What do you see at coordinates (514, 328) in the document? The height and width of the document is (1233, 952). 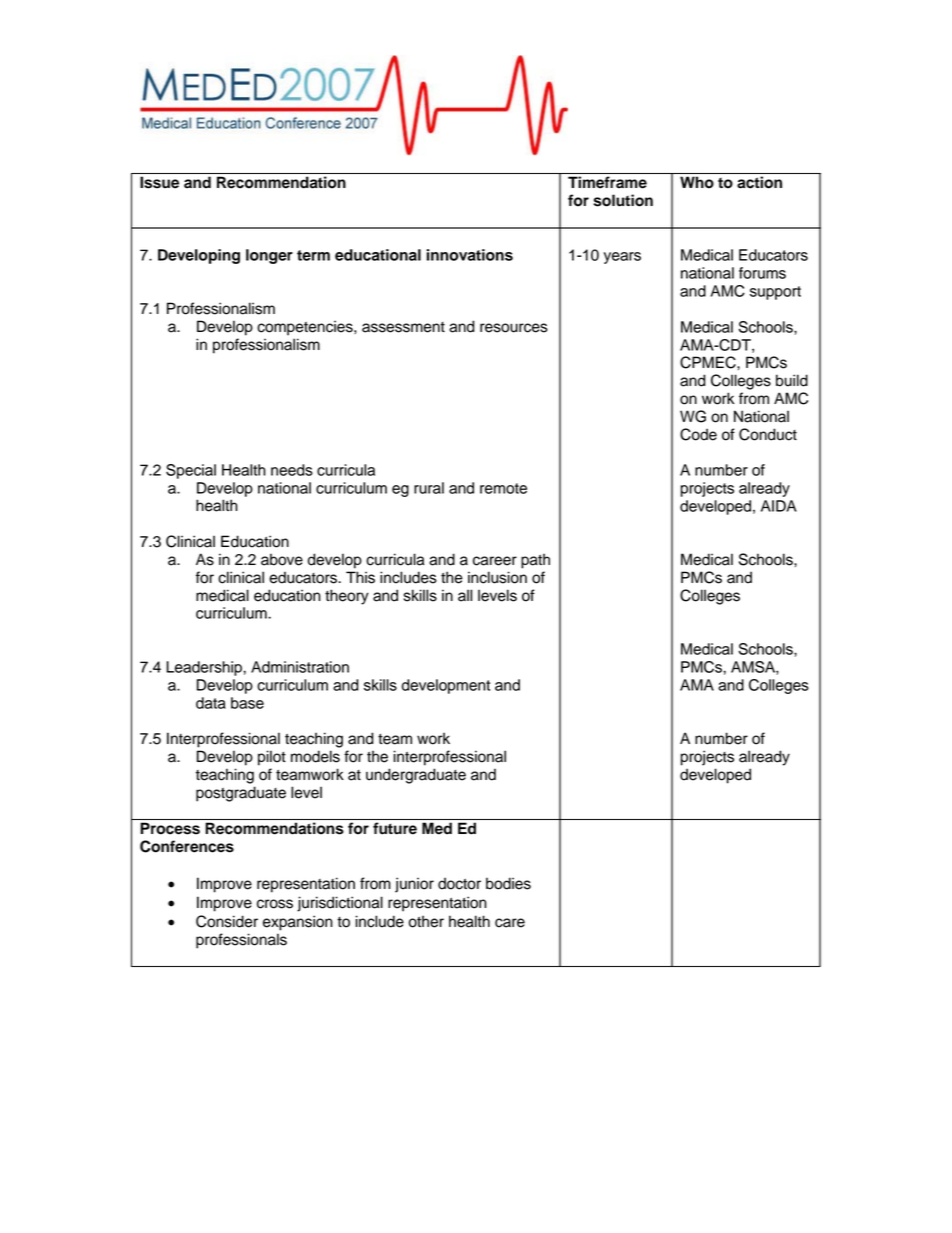 I see `resources` at bounding box center [514, 328].
